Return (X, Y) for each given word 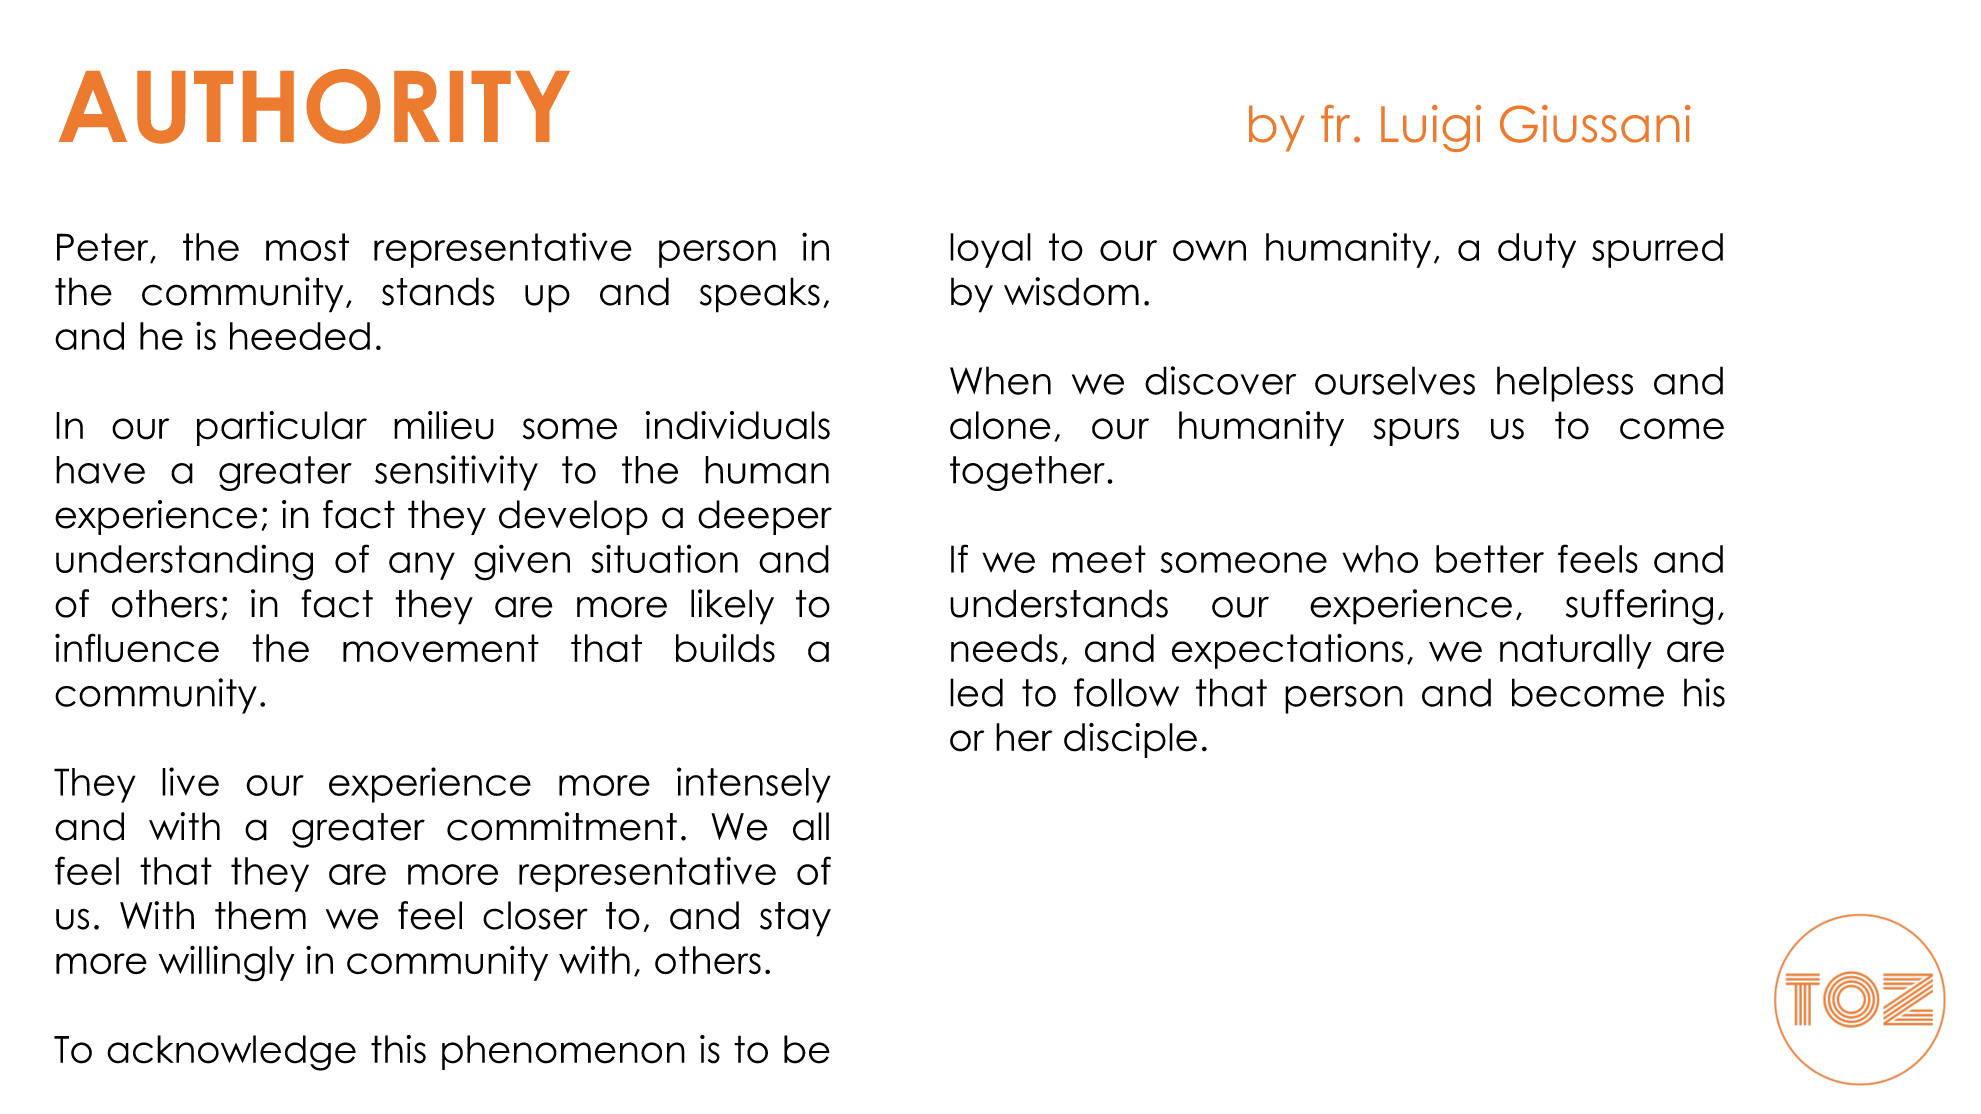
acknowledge (231, 1053)
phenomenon (563, 1052)
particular (282, 428)
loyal (990, 250)
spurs (1416, 432)
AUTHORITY (314, 106)
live (190, 781)
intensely (754, 785)
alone (1000, 425)
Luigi (1431, 128)
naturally (1576, 651)
